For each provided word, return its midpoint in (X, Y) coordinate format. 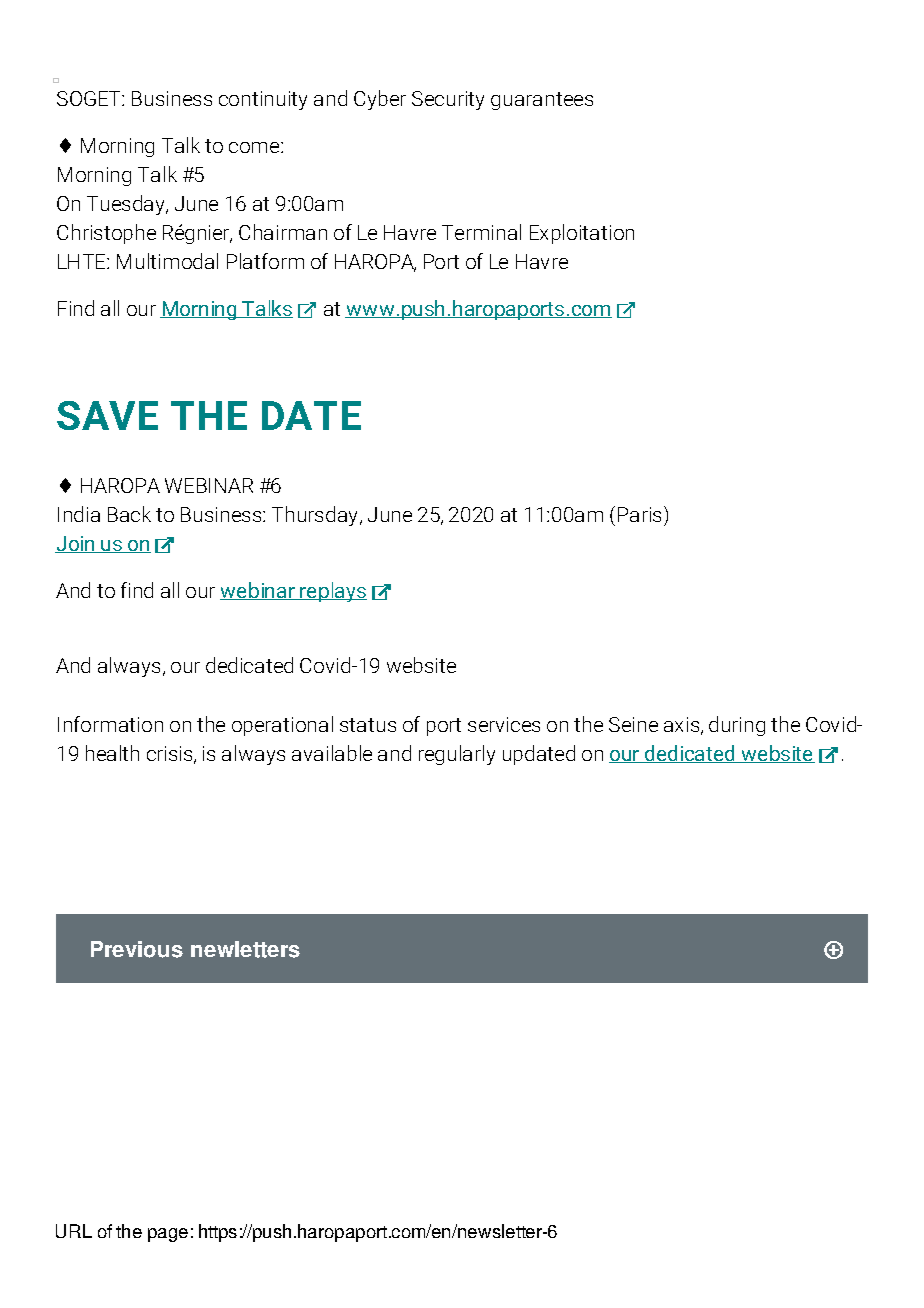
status (368, 725)
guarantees (542, 101)
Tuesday (127, 205)
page (168, 1235)
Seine (633, 724)
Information (110, 724)
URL (74, 1231)
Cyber (380, 100)
